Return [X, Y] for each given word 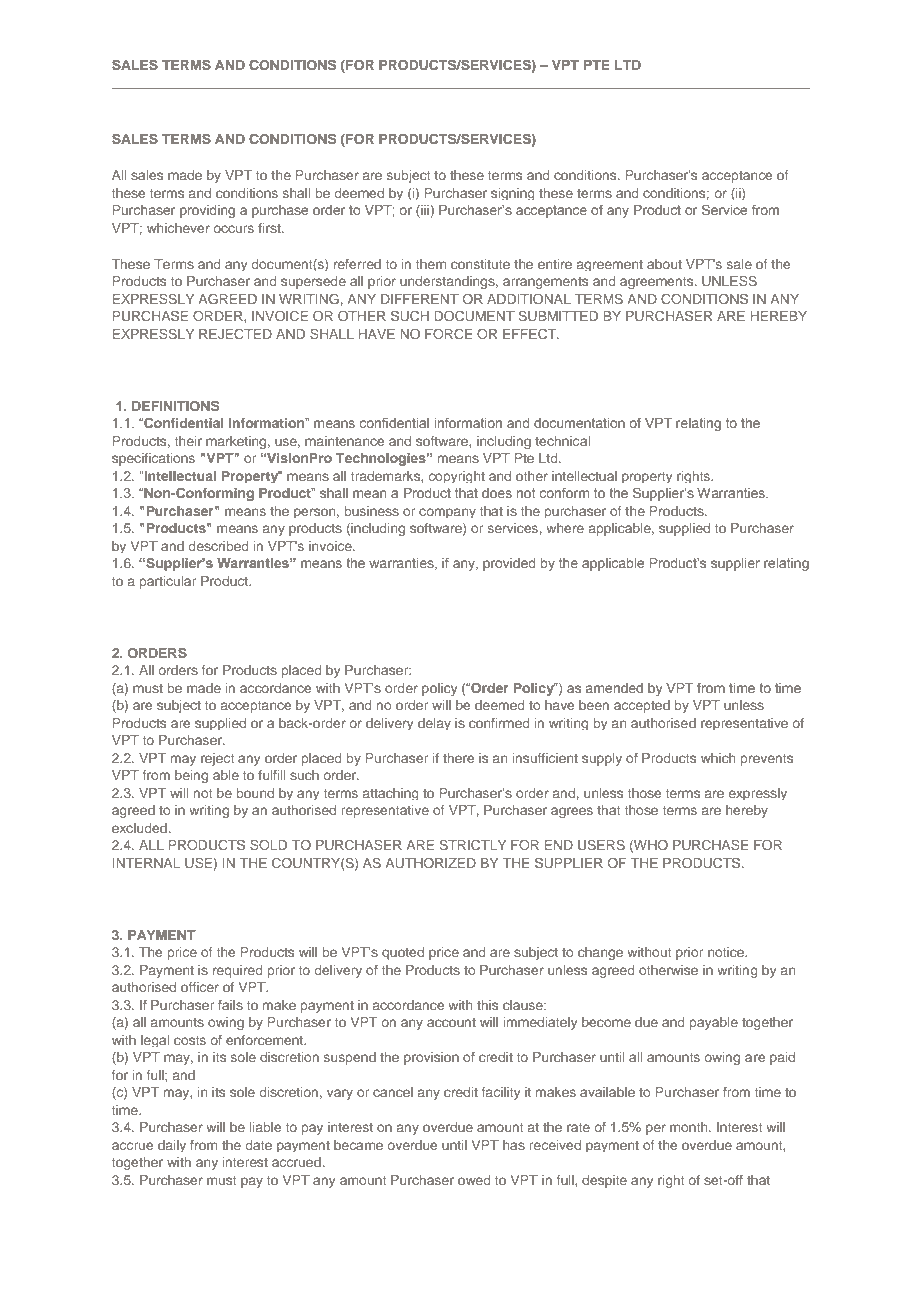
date [259, 1145]
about [664, 264]
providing [207, 211]
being [191, 776]
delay [434, 724]
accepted [642, 706]
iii [424, 210]
